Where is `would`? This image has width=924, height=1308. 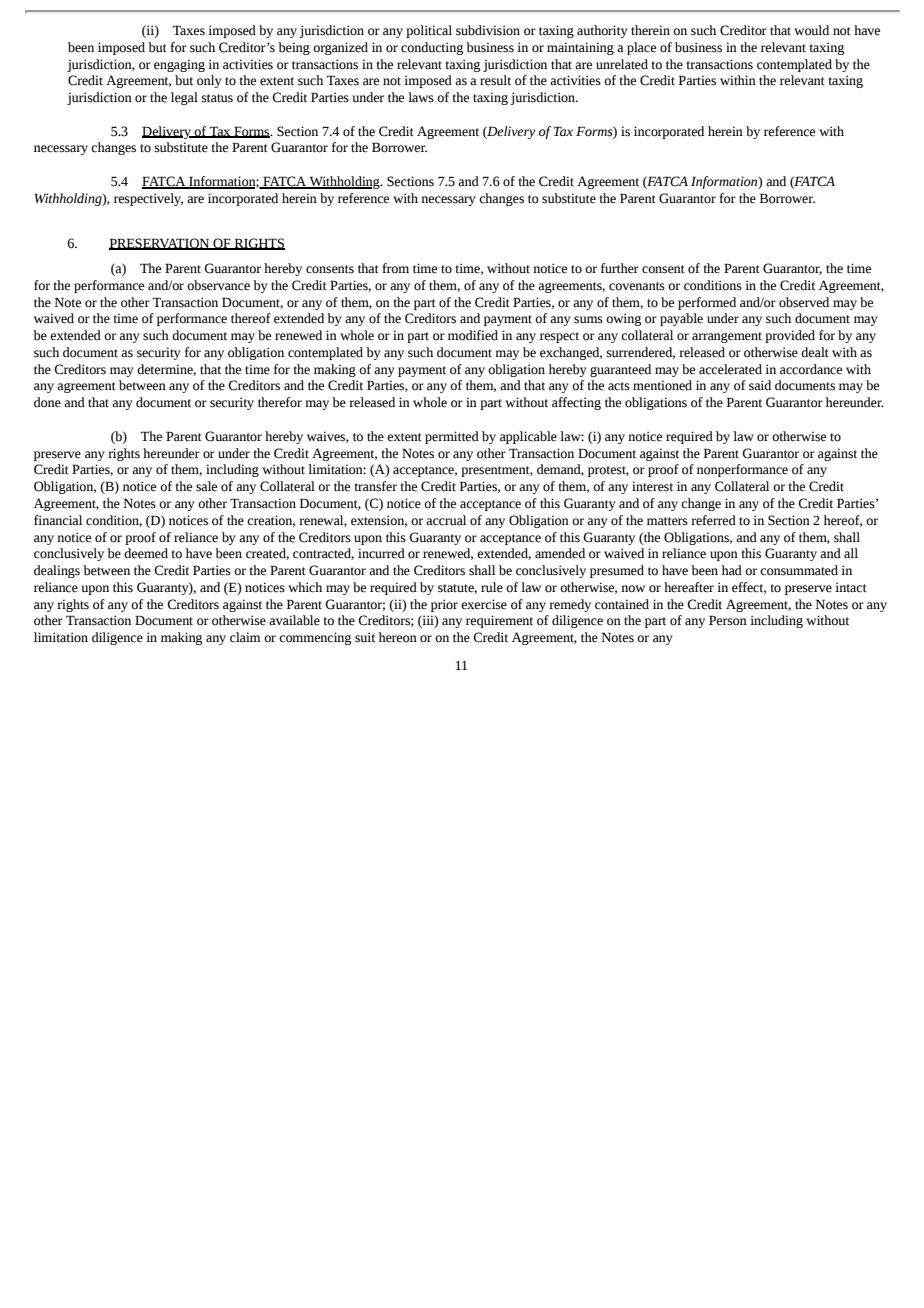
would is located at coordinates (811, 30).
